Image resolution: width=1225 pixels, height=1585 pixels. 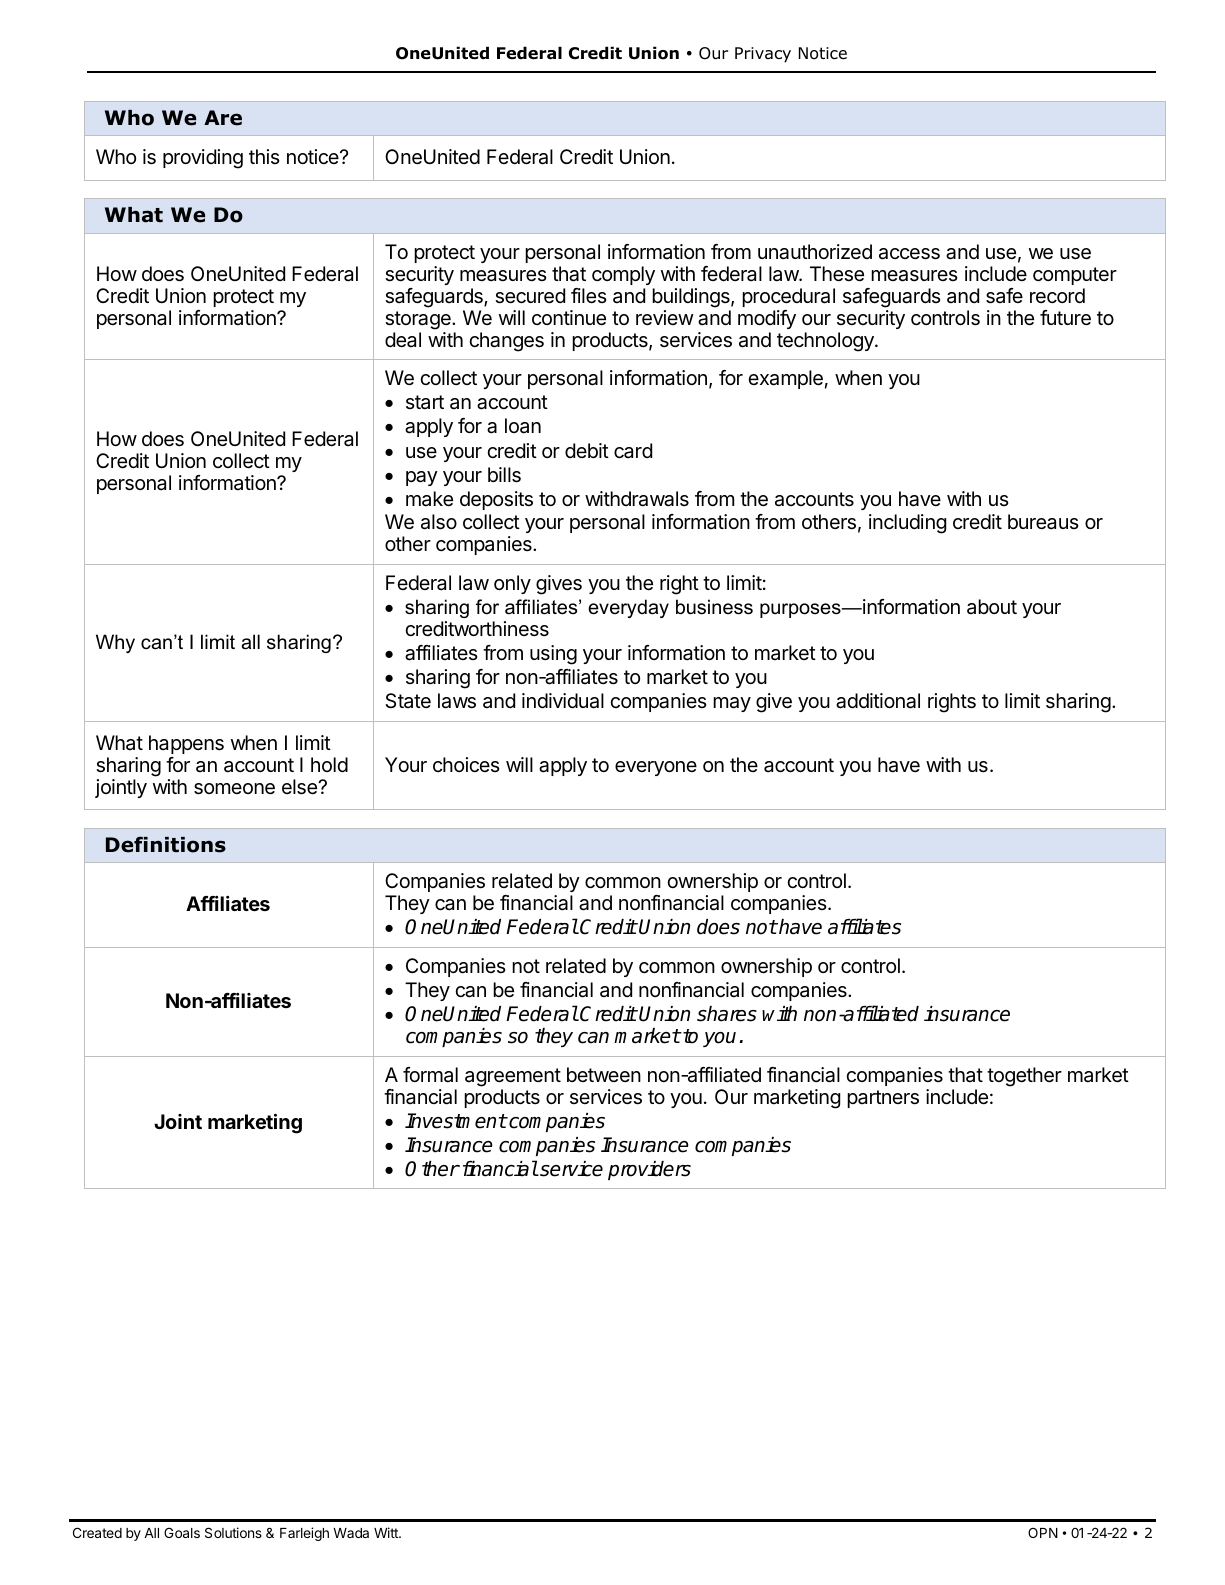 I want to click on OPN, so click(x=1043, y=1532).
